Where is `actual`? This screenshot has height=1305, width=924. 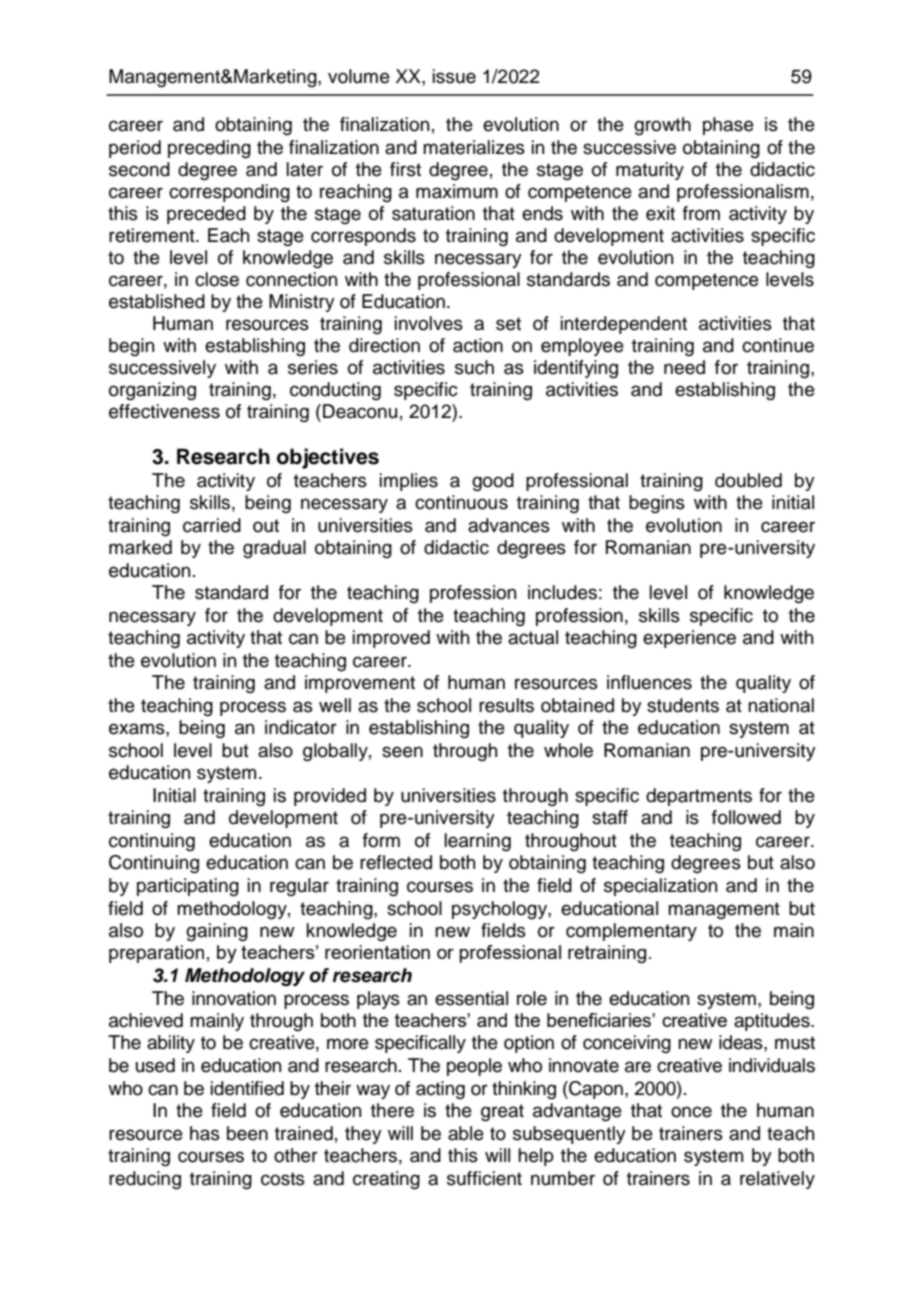
actual is located at coordinates (533, 637).
